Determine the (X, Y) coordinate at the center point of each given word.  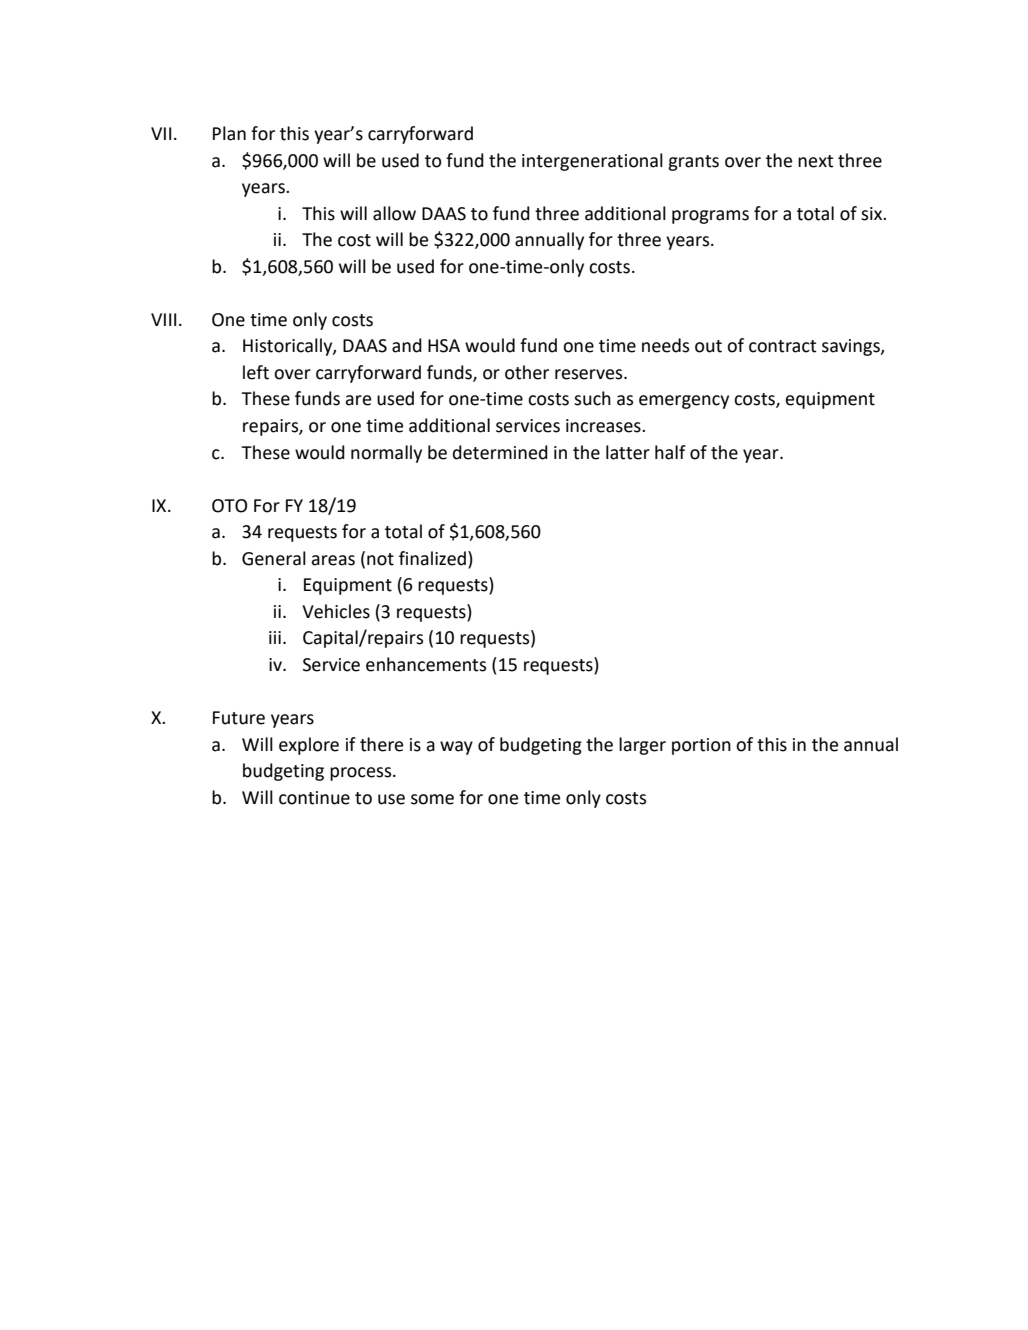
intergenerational (592, 162)
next (815, 161)
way (456, 748)
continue (314, 798)
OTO (229, 506)
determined (500, 452)
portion (701, 746)
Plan (229, 133)
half (670, 452)
